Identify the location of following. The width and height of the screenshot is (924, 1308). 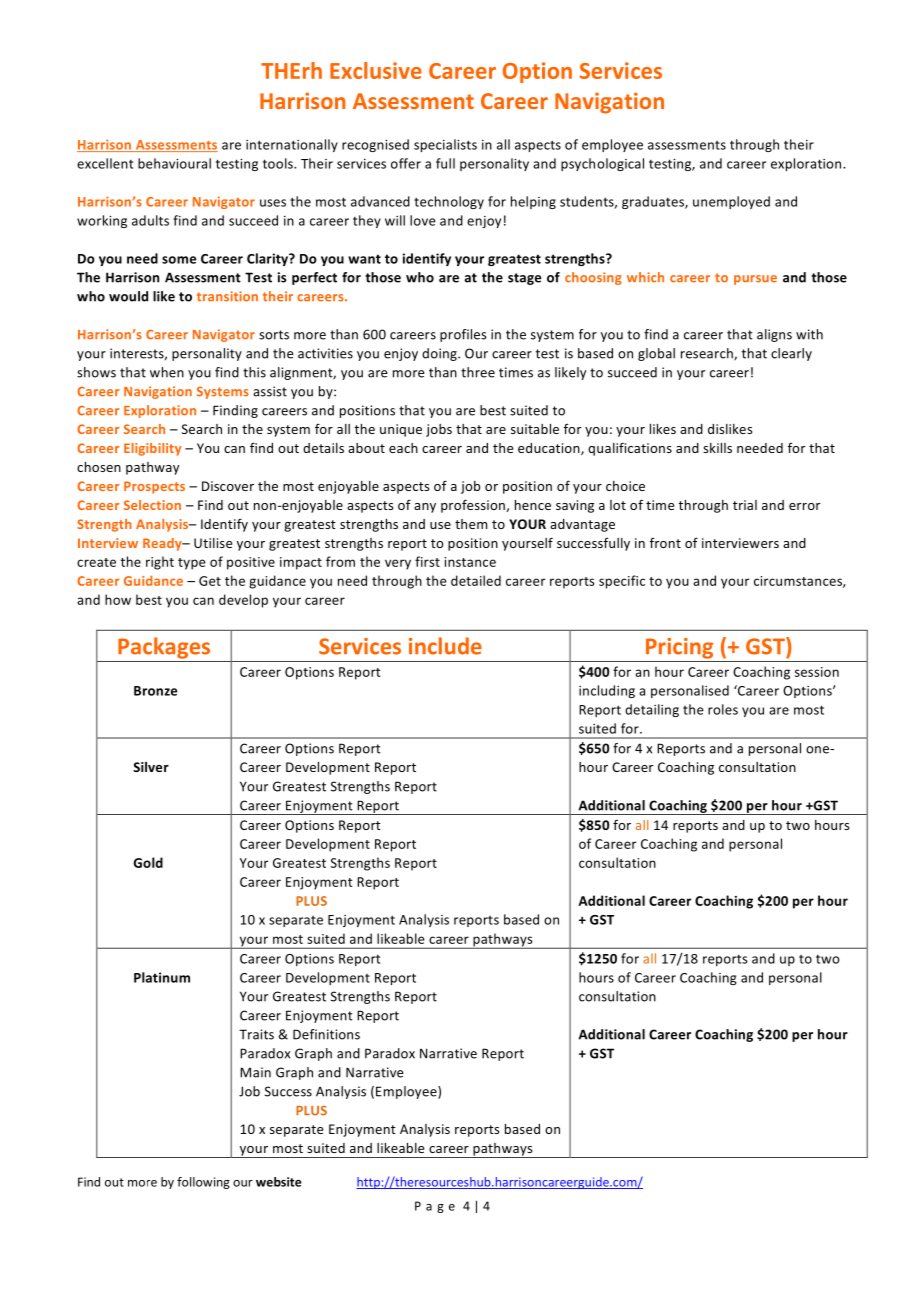
(203, 1183).
